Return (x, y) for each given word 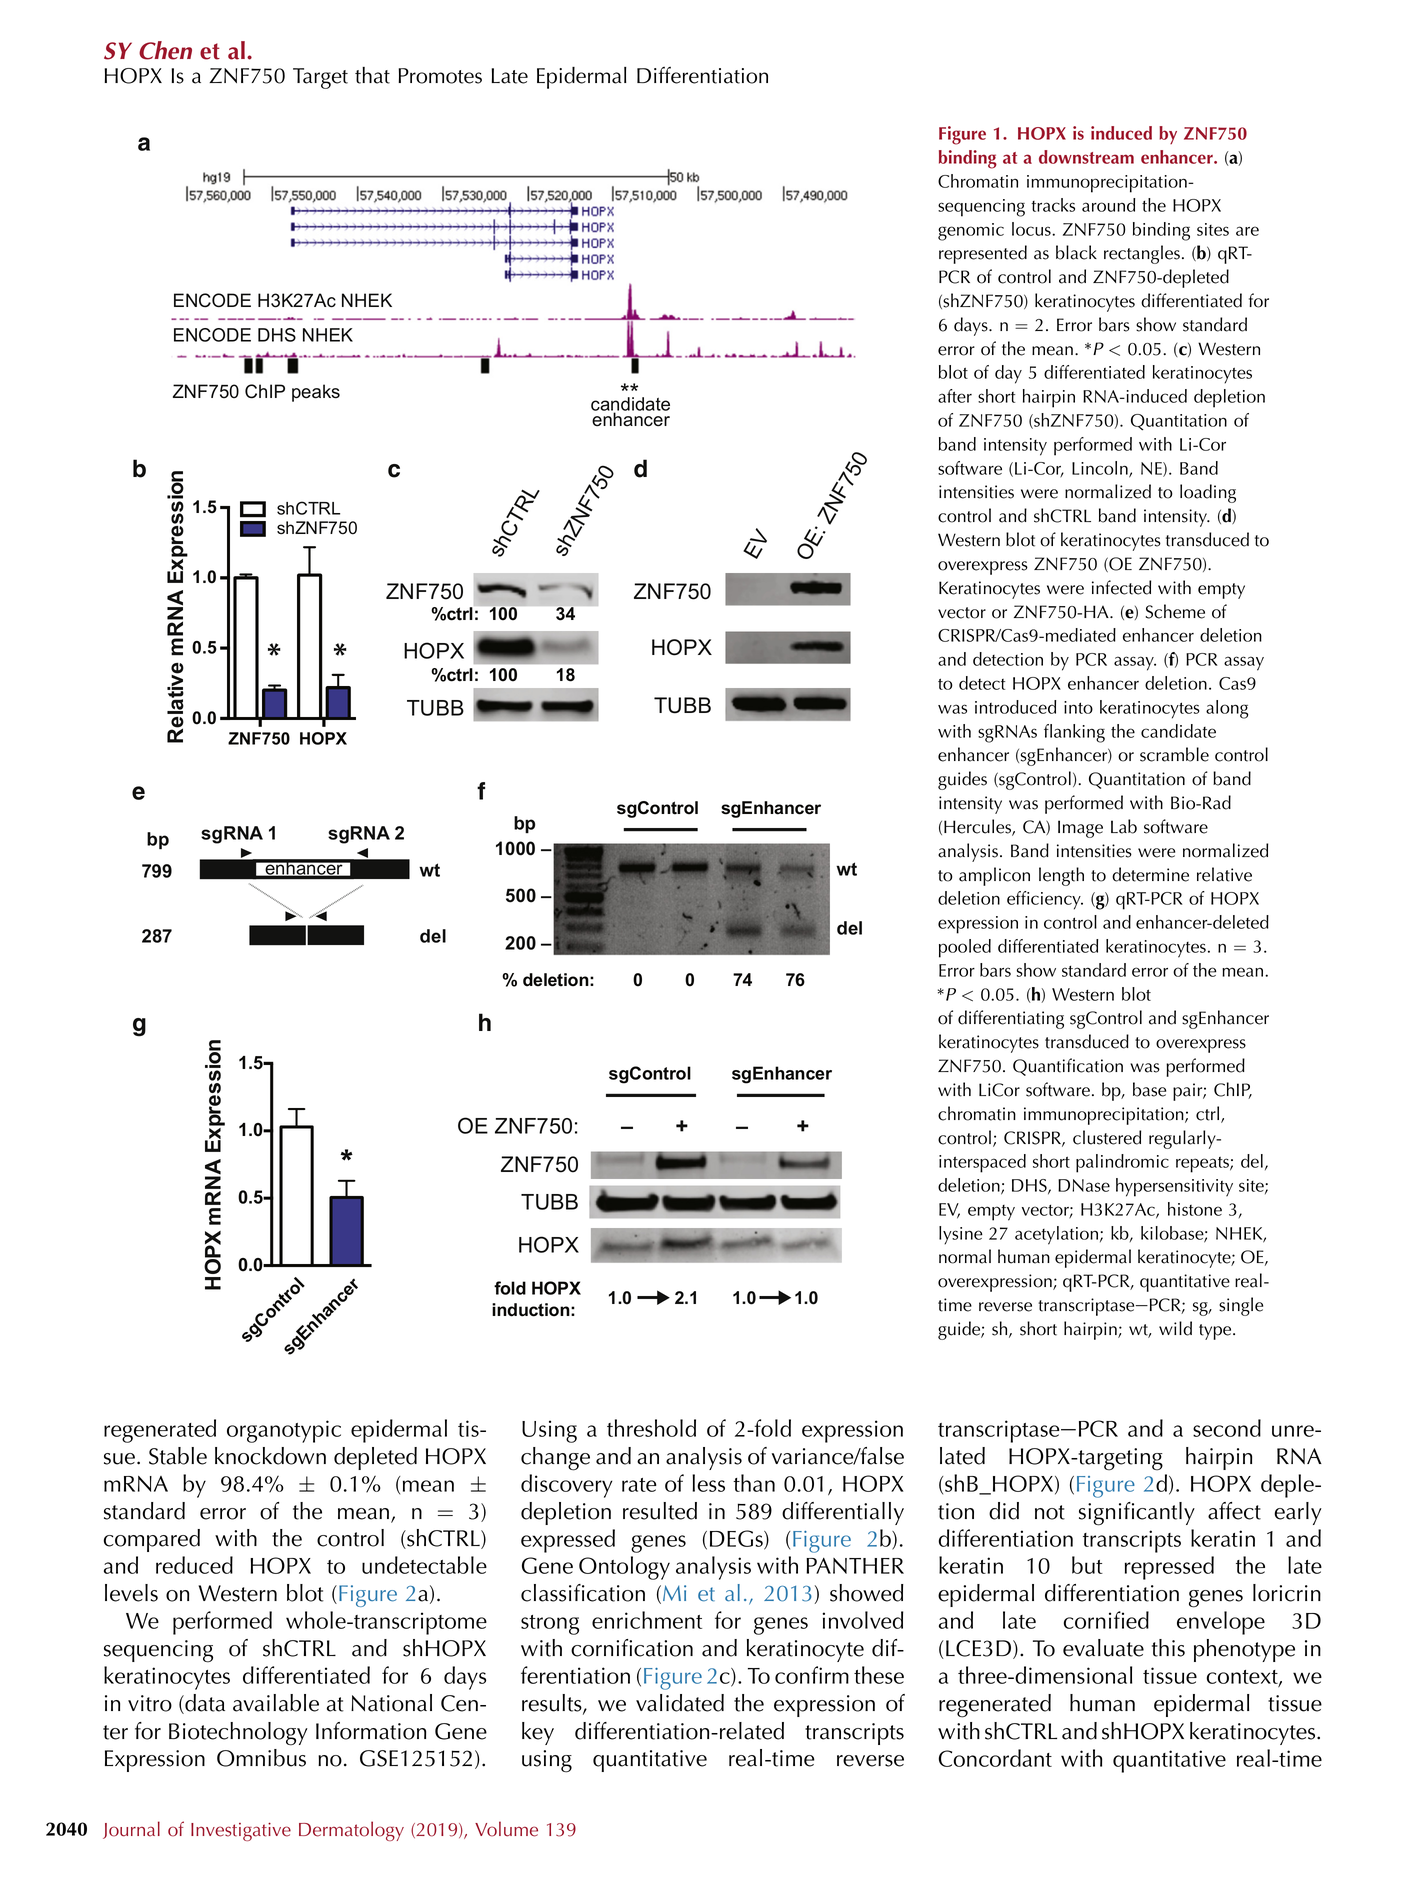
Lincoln (1101, 469)
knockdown (270, 1456)
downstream (1086, 157)
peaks (316, 393)
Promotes (440, 76)
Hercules (978, 827)
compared (152, 1540)
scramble (1174, 754)
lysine (961, 1235)
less (708, 1483)
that (372, 75)
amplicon (994, 876)
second (1227, 1428)
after (955, 396)
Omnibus (261, 1758)
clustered (1107, 1137)
